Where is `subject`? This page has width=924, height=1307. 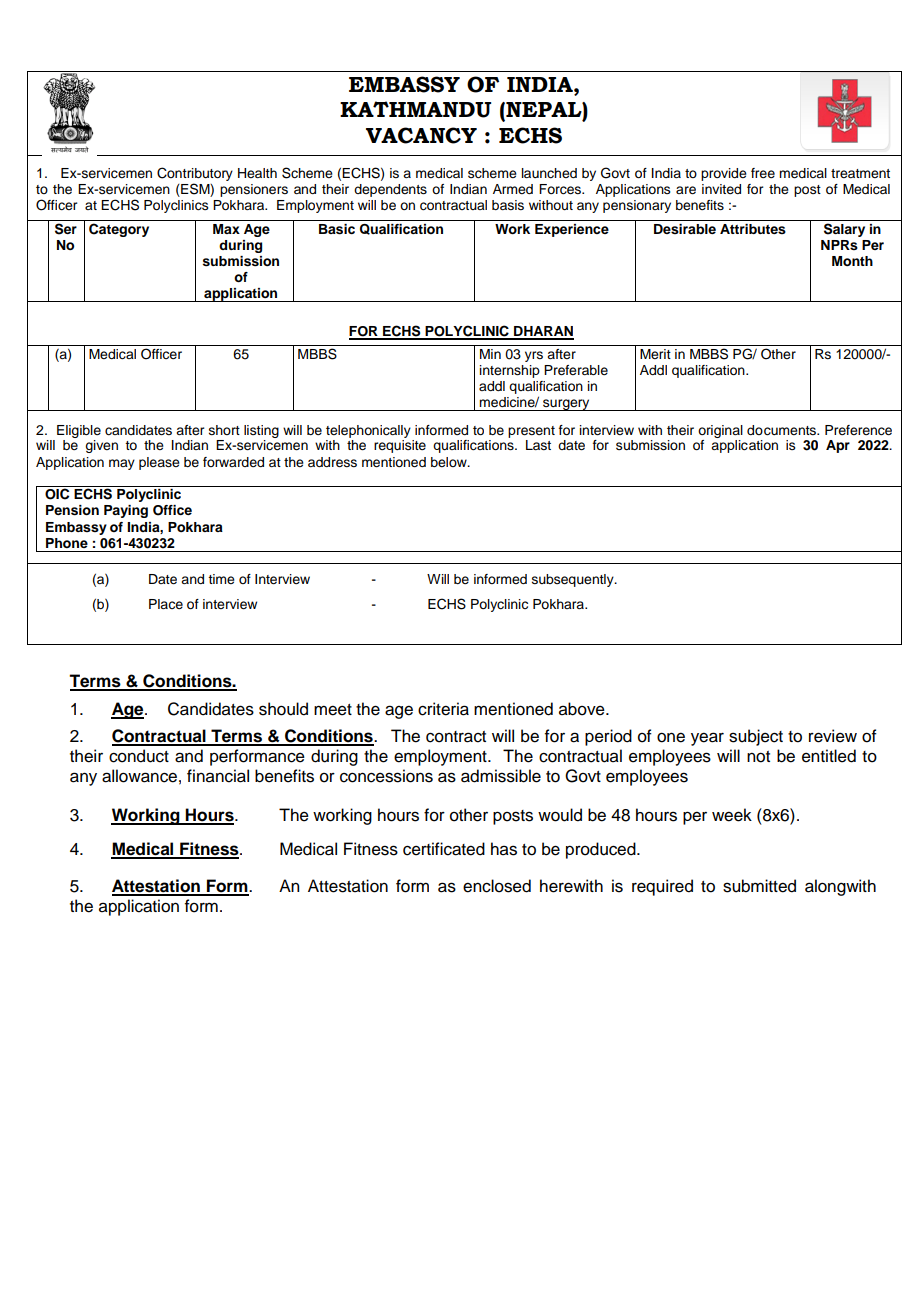 subject is located at coordinates (756, 737).
